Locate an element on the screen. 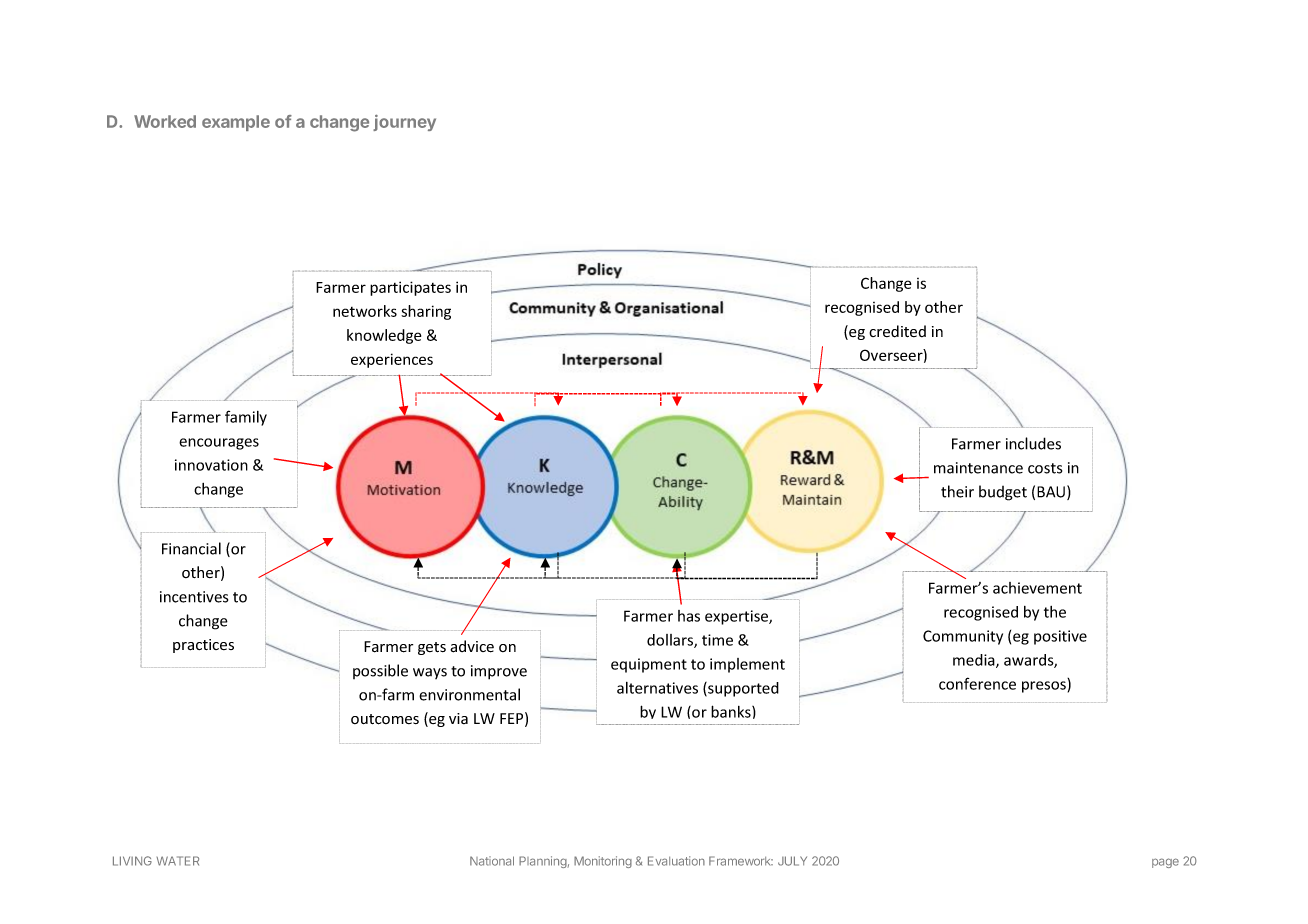 This screenshot has height=924, width=1308. Evaluation is located at coordinates (676, 861).
